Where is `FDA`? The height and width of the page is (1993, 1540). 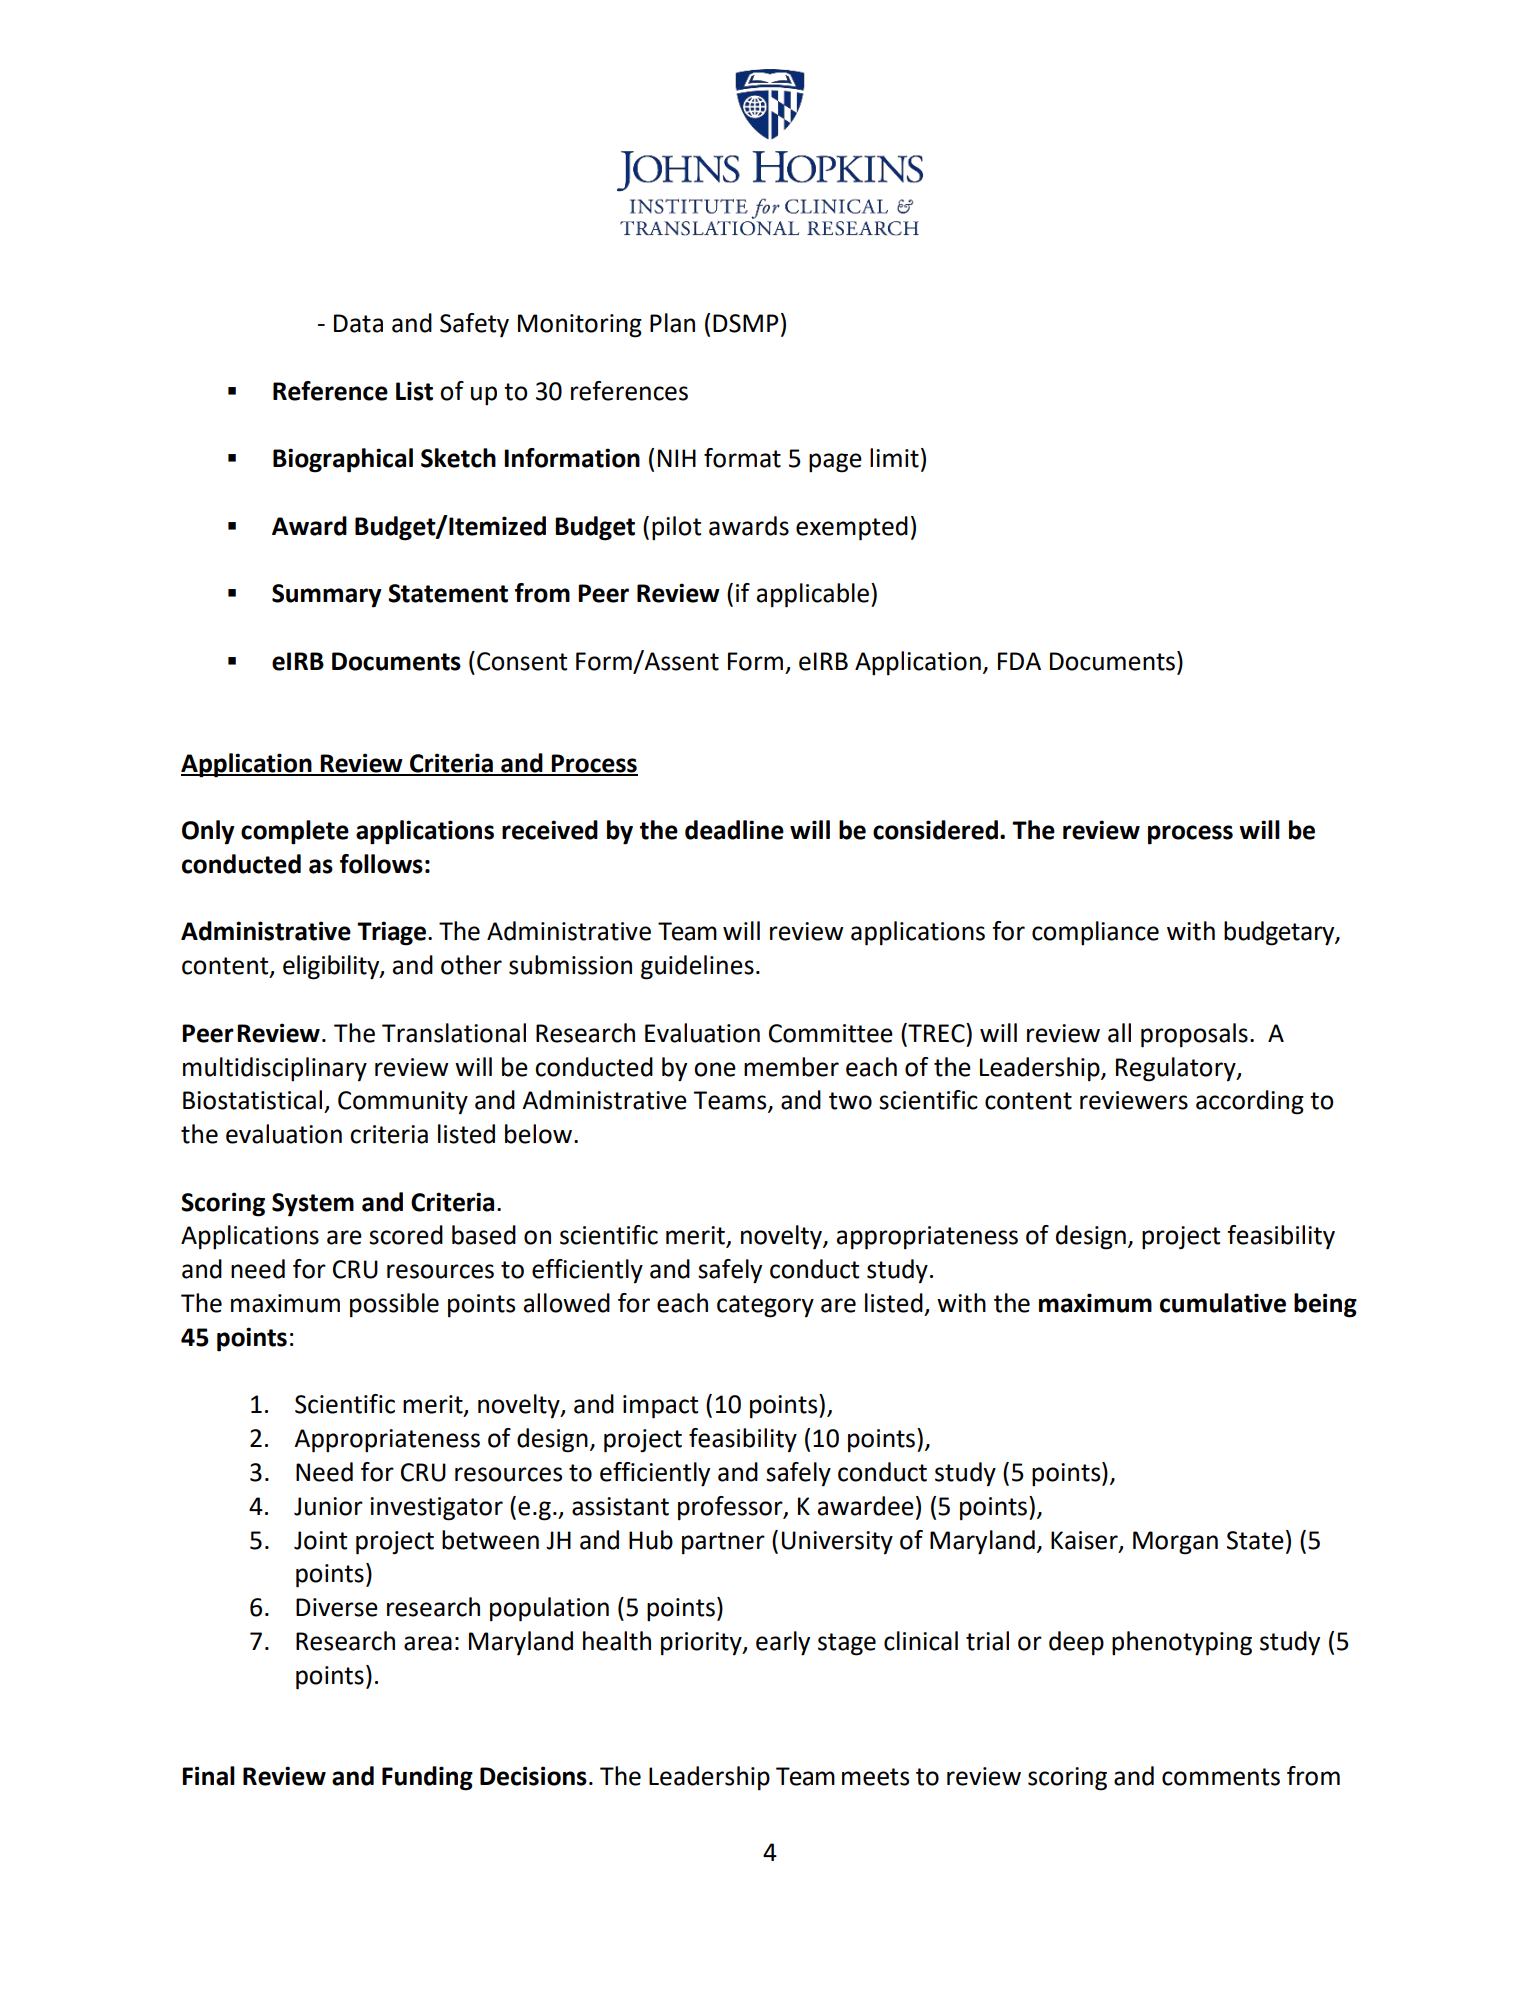
FDA is located at coordinates (1019, 661).
